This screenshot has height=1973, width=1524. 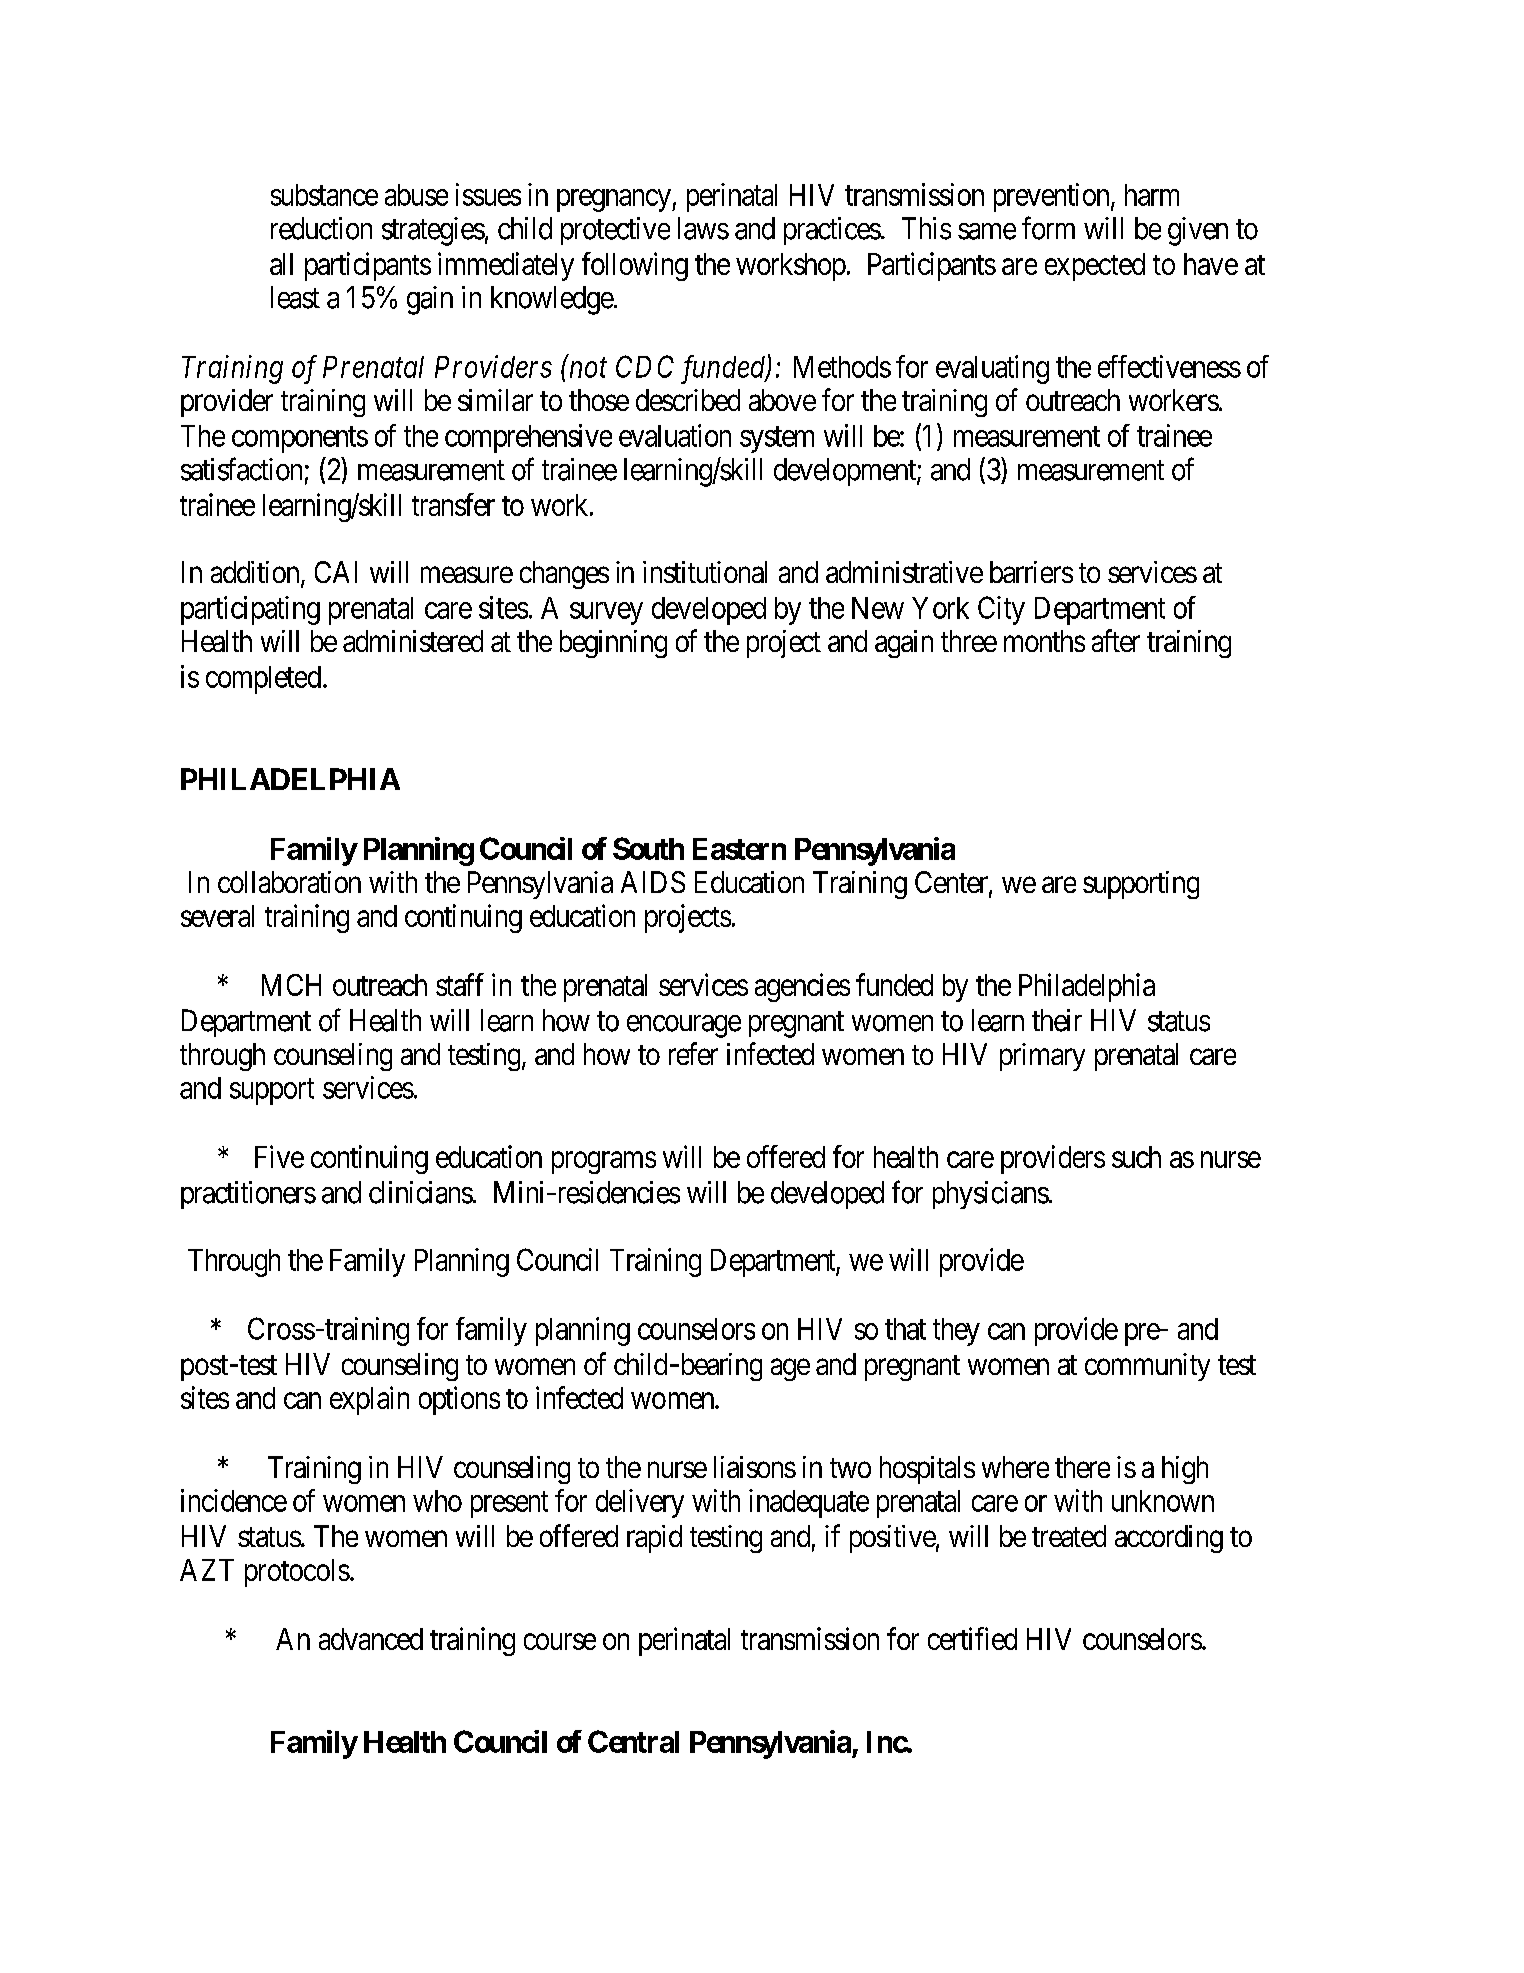 I want to click on Central, so click(x=633, y=1741).
